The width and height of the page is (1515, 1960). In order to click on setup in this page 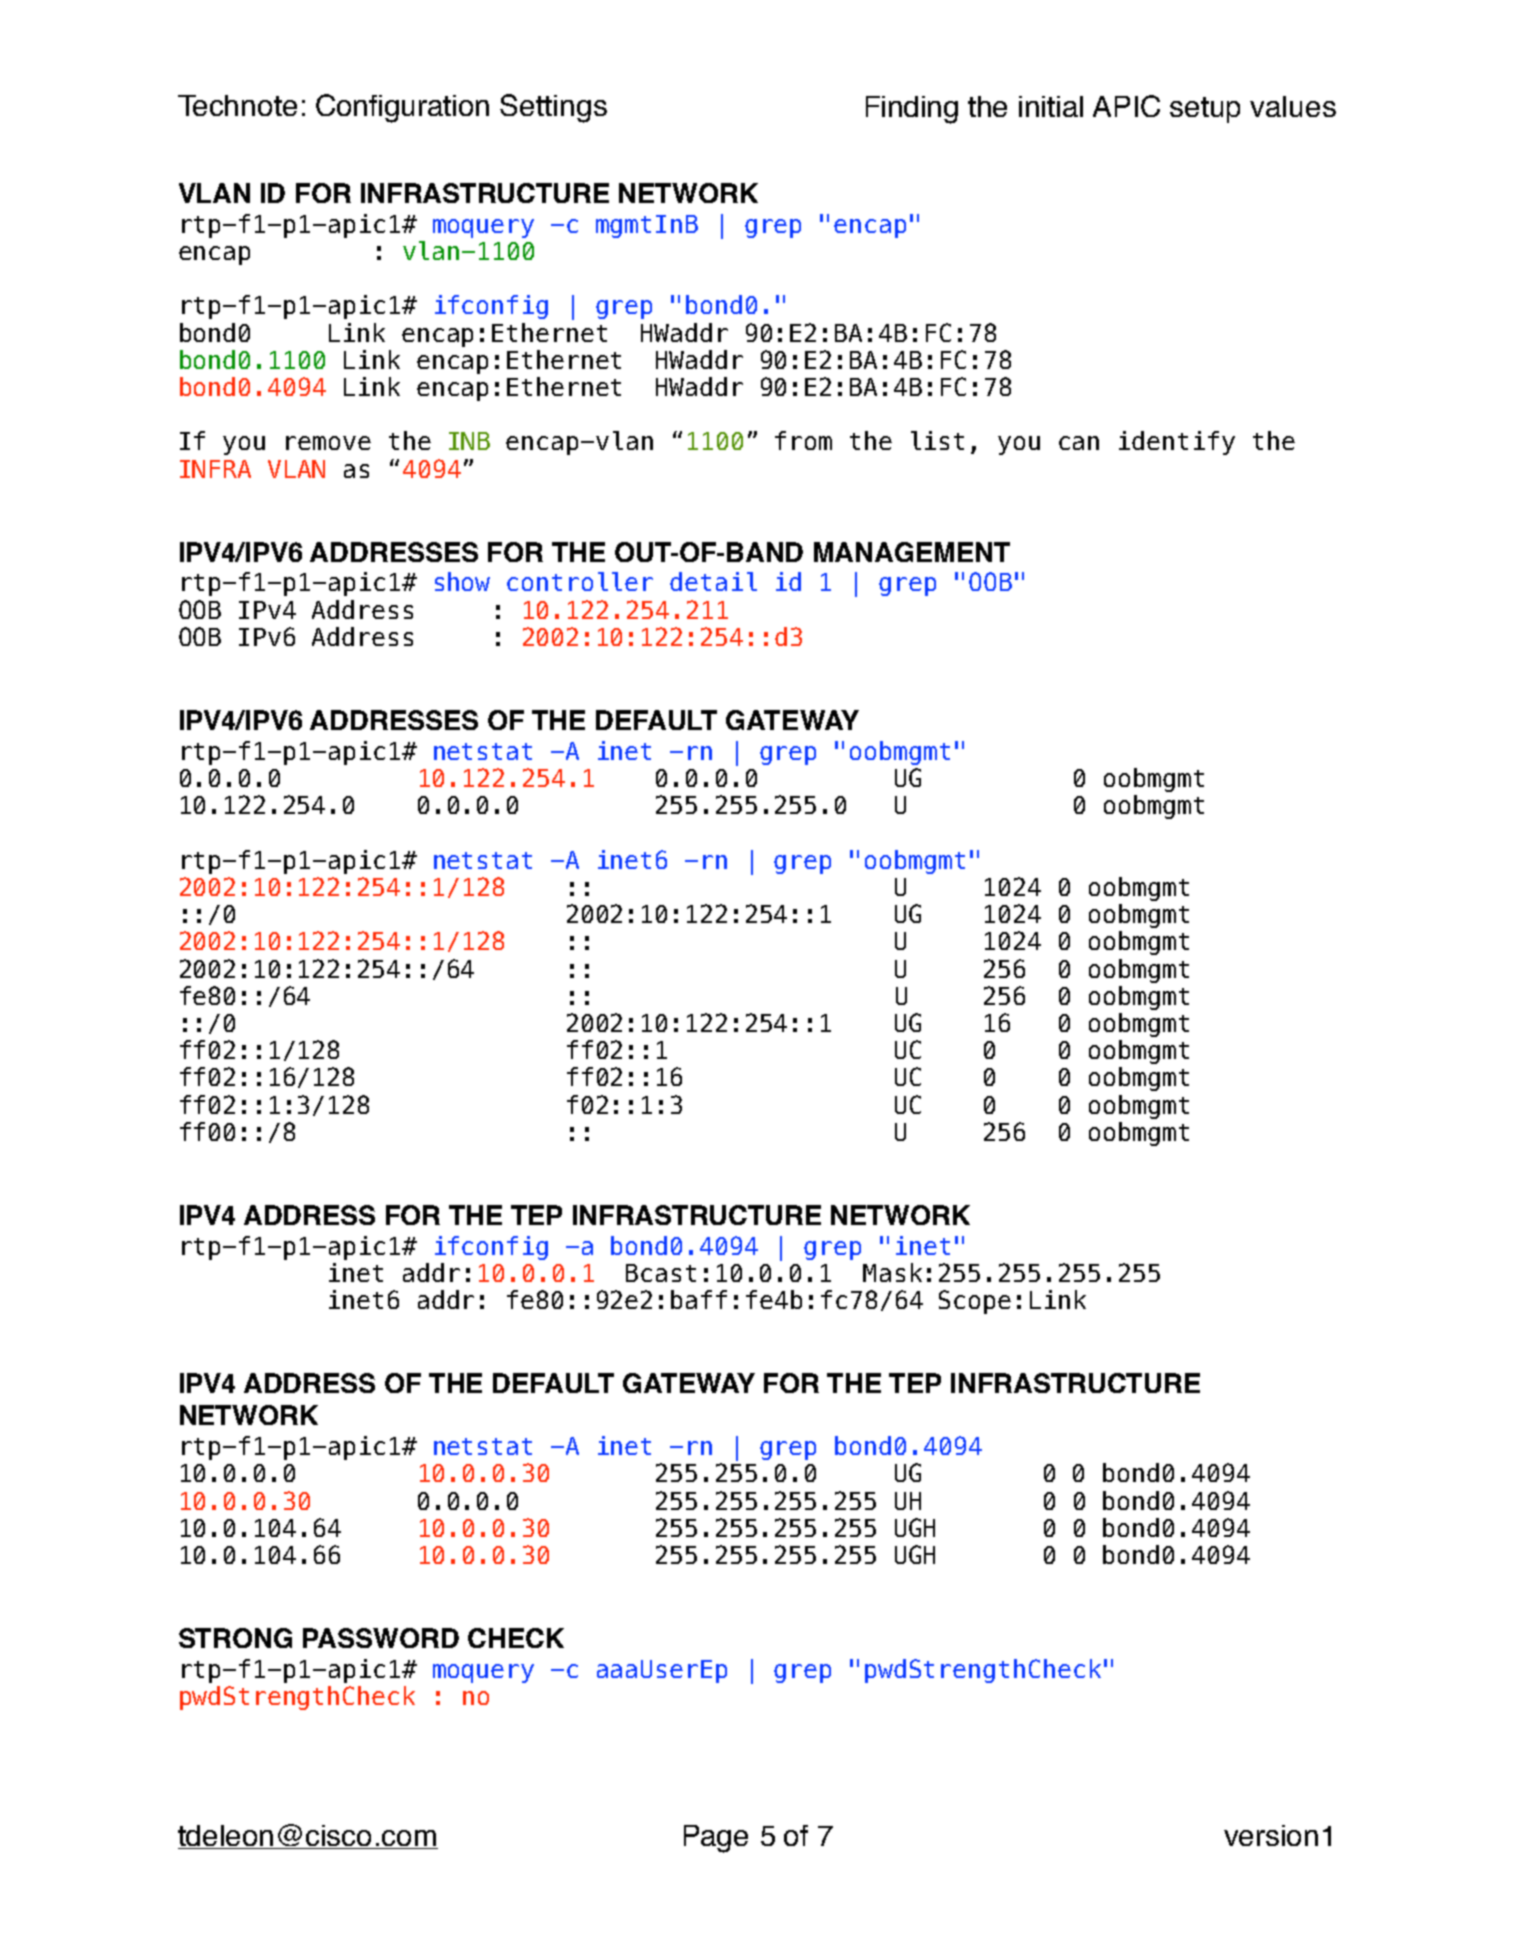, I will do `click(1205, 110)`.
